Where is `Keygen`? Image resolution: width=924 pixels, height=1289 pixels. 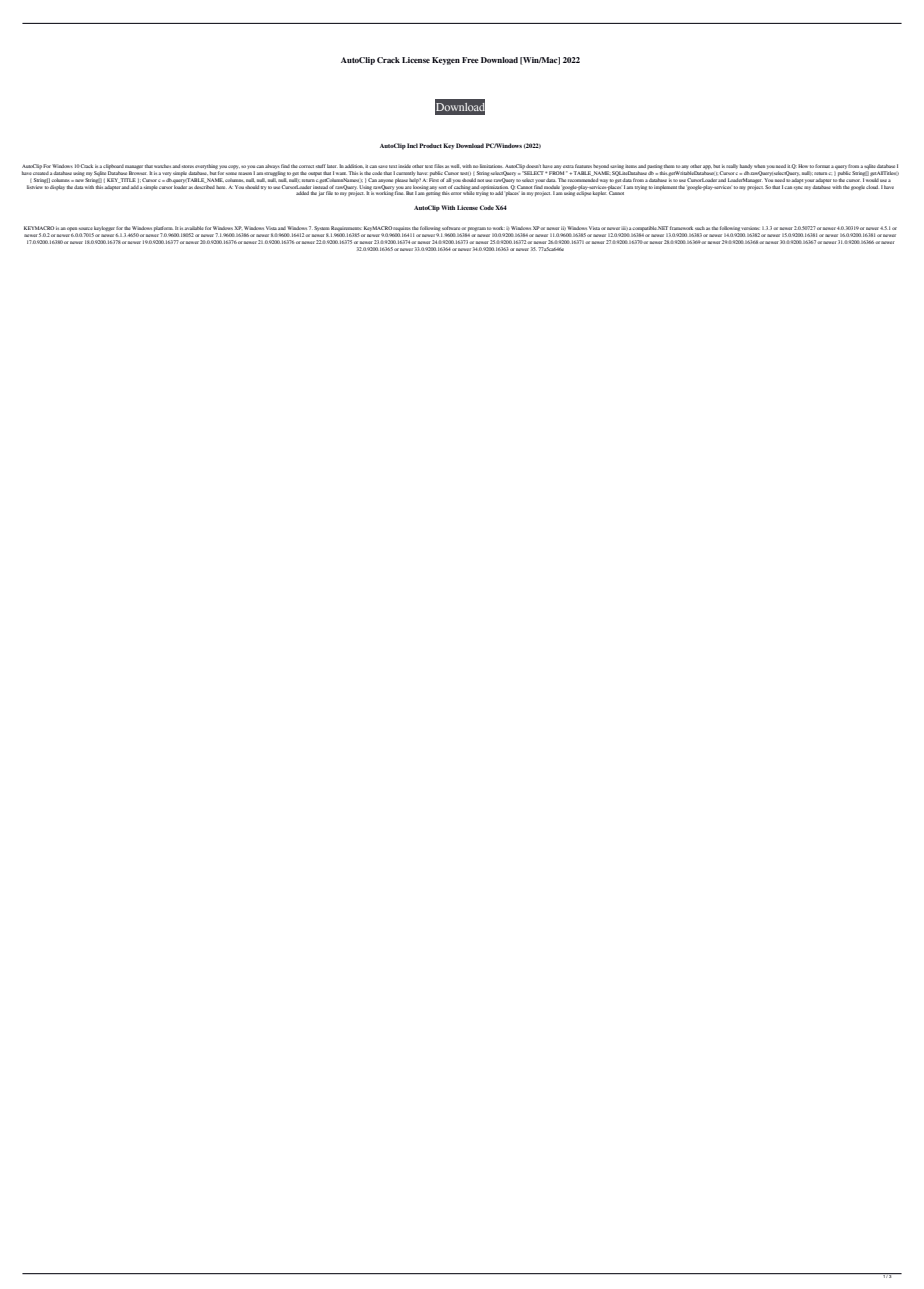
Keygen is located at coordinates (446, 61).
